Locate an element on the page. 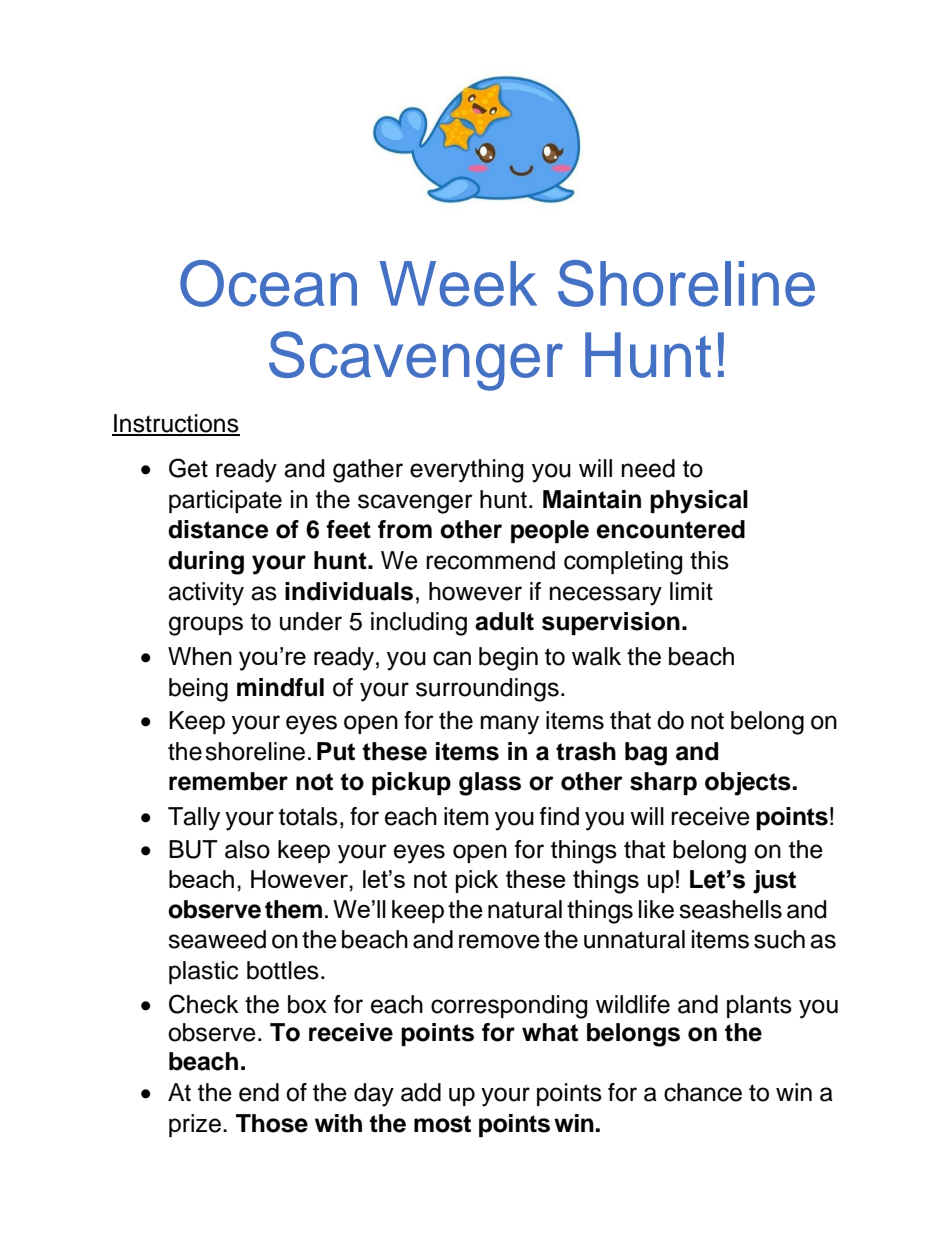 This document has width=952, height=1233. need is located at coordinates (648, 468).
